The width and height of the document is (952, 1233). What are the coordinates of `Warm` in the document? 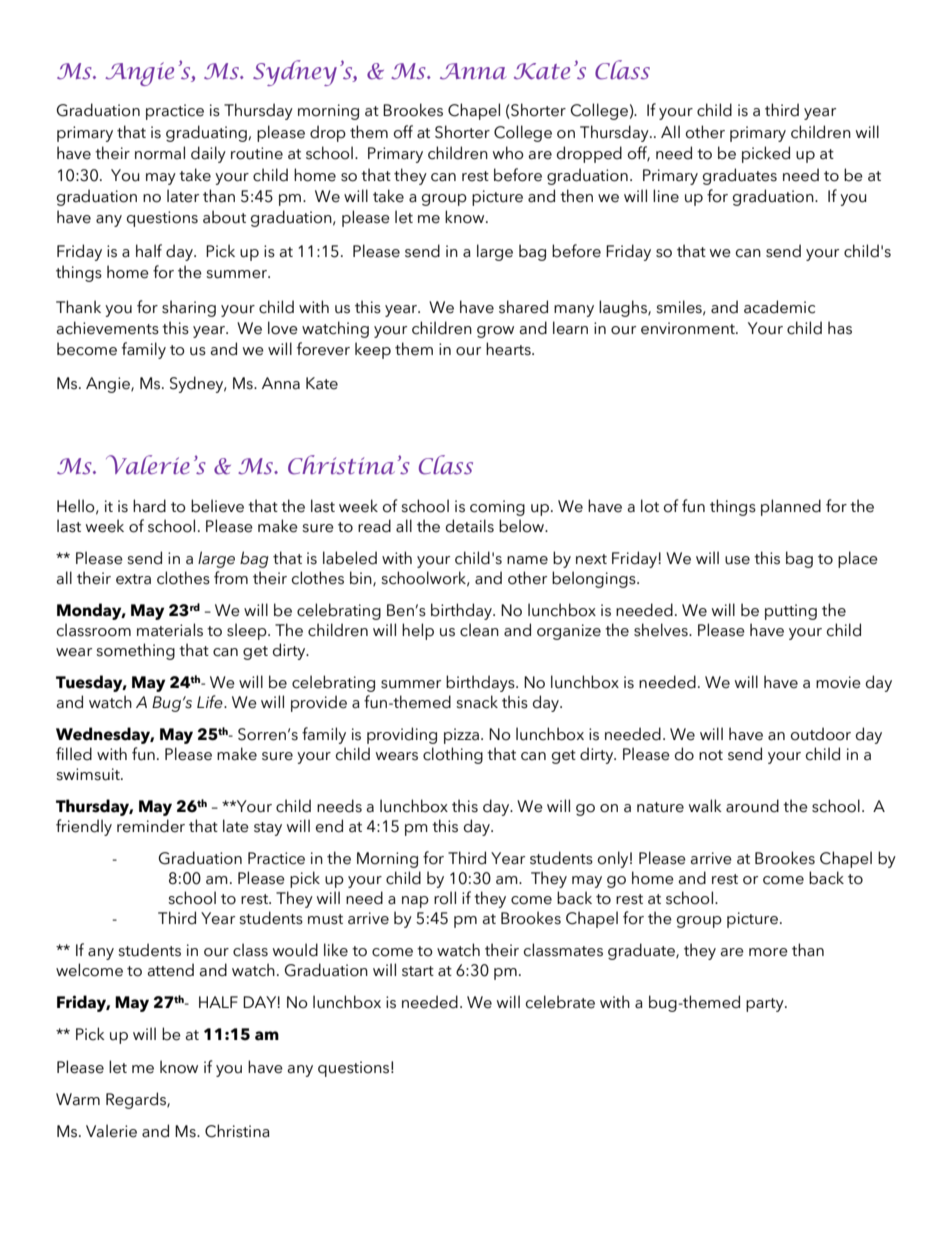 It's located at (78, 1099).
